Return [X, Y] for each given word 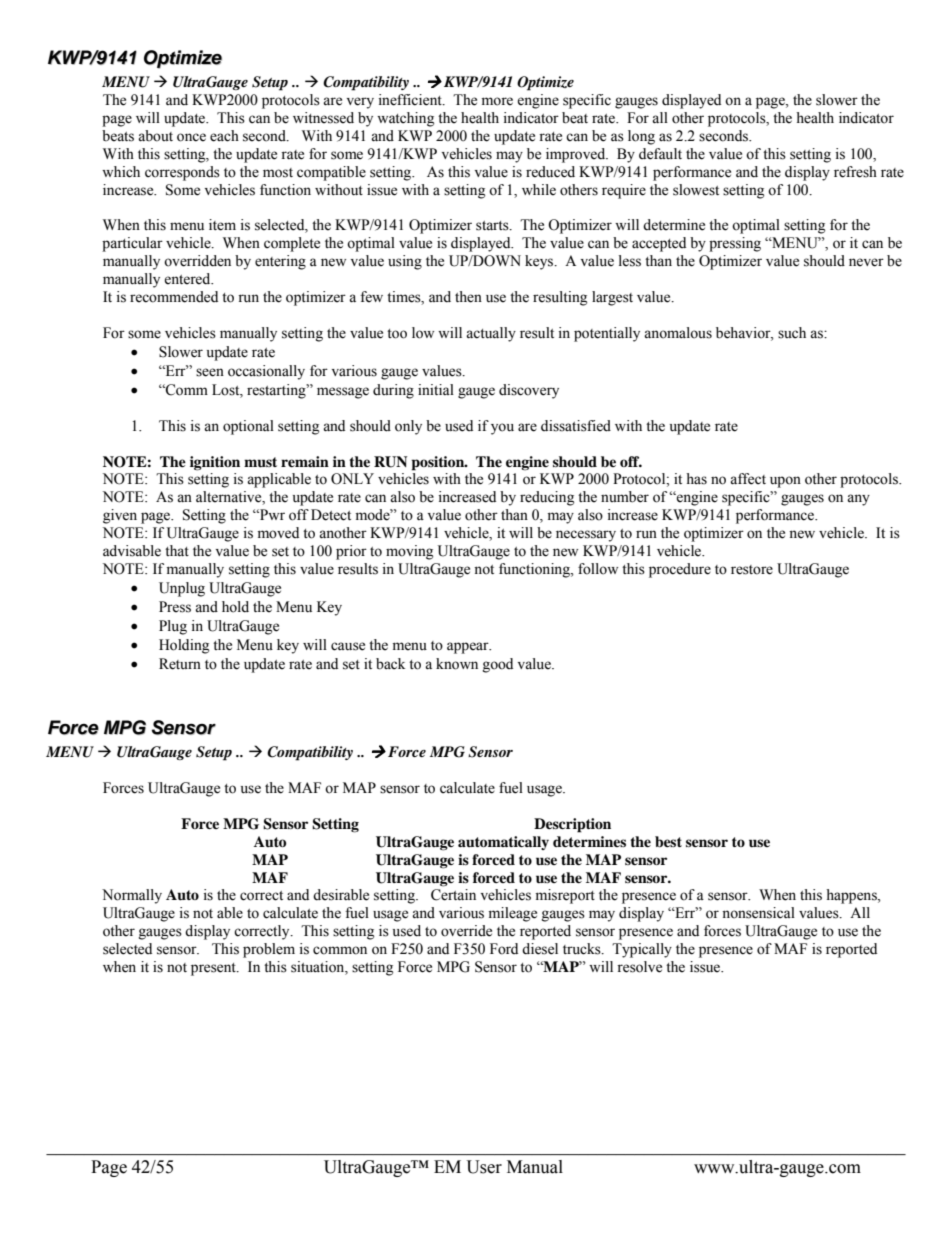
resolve [639, 967]
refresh [855, 172]
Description [572, 825]
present [214, 969]
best [668, 842]
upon [785, 482]
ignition [215, 463]
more [497, 101]
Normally [132, 896]
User [484, 1167]
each [224, 136]
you [502, 429]
